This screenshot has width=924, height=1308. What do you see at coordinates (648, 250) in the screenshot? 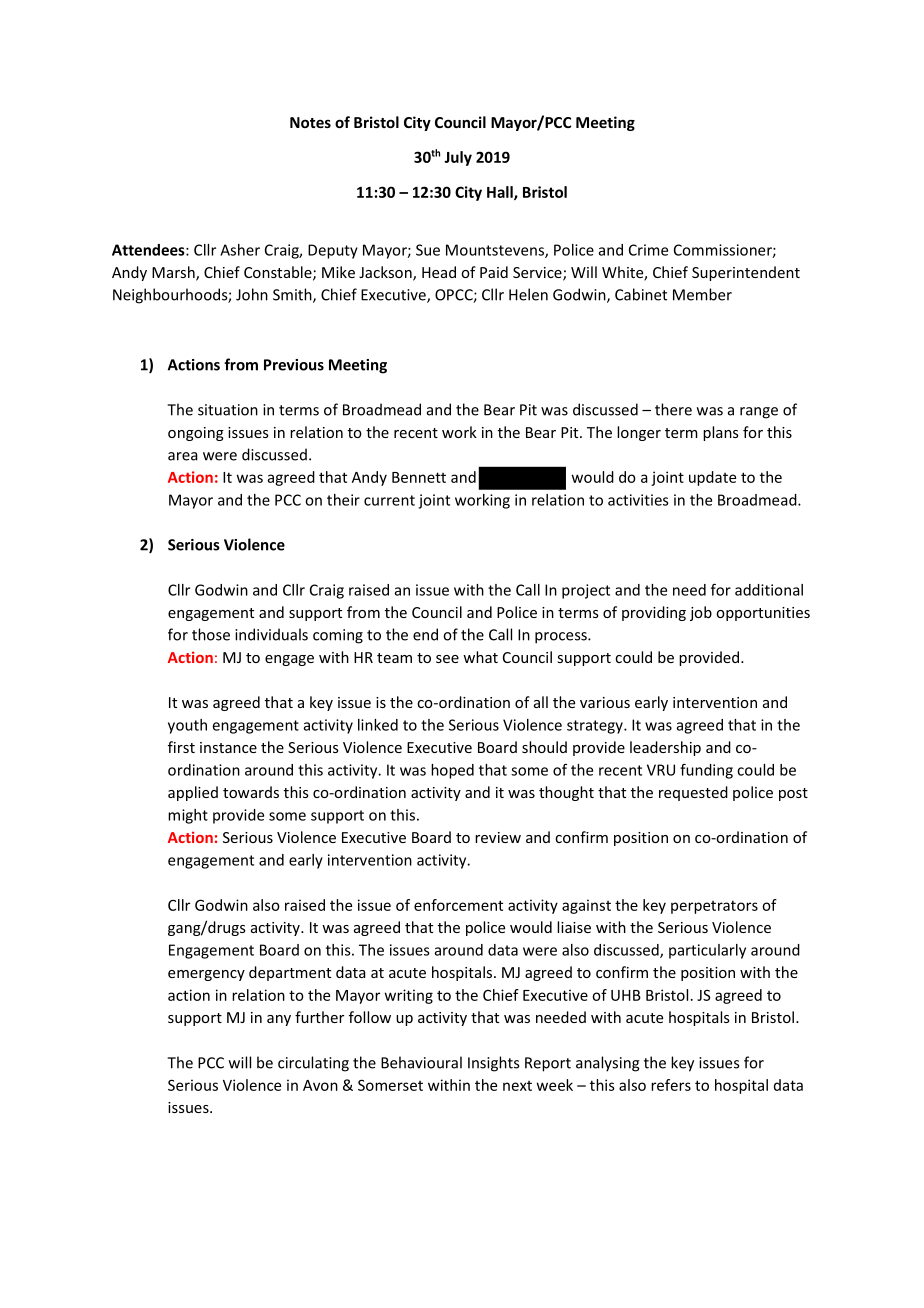
I see `Crime` at bounding box center [648, 250].
